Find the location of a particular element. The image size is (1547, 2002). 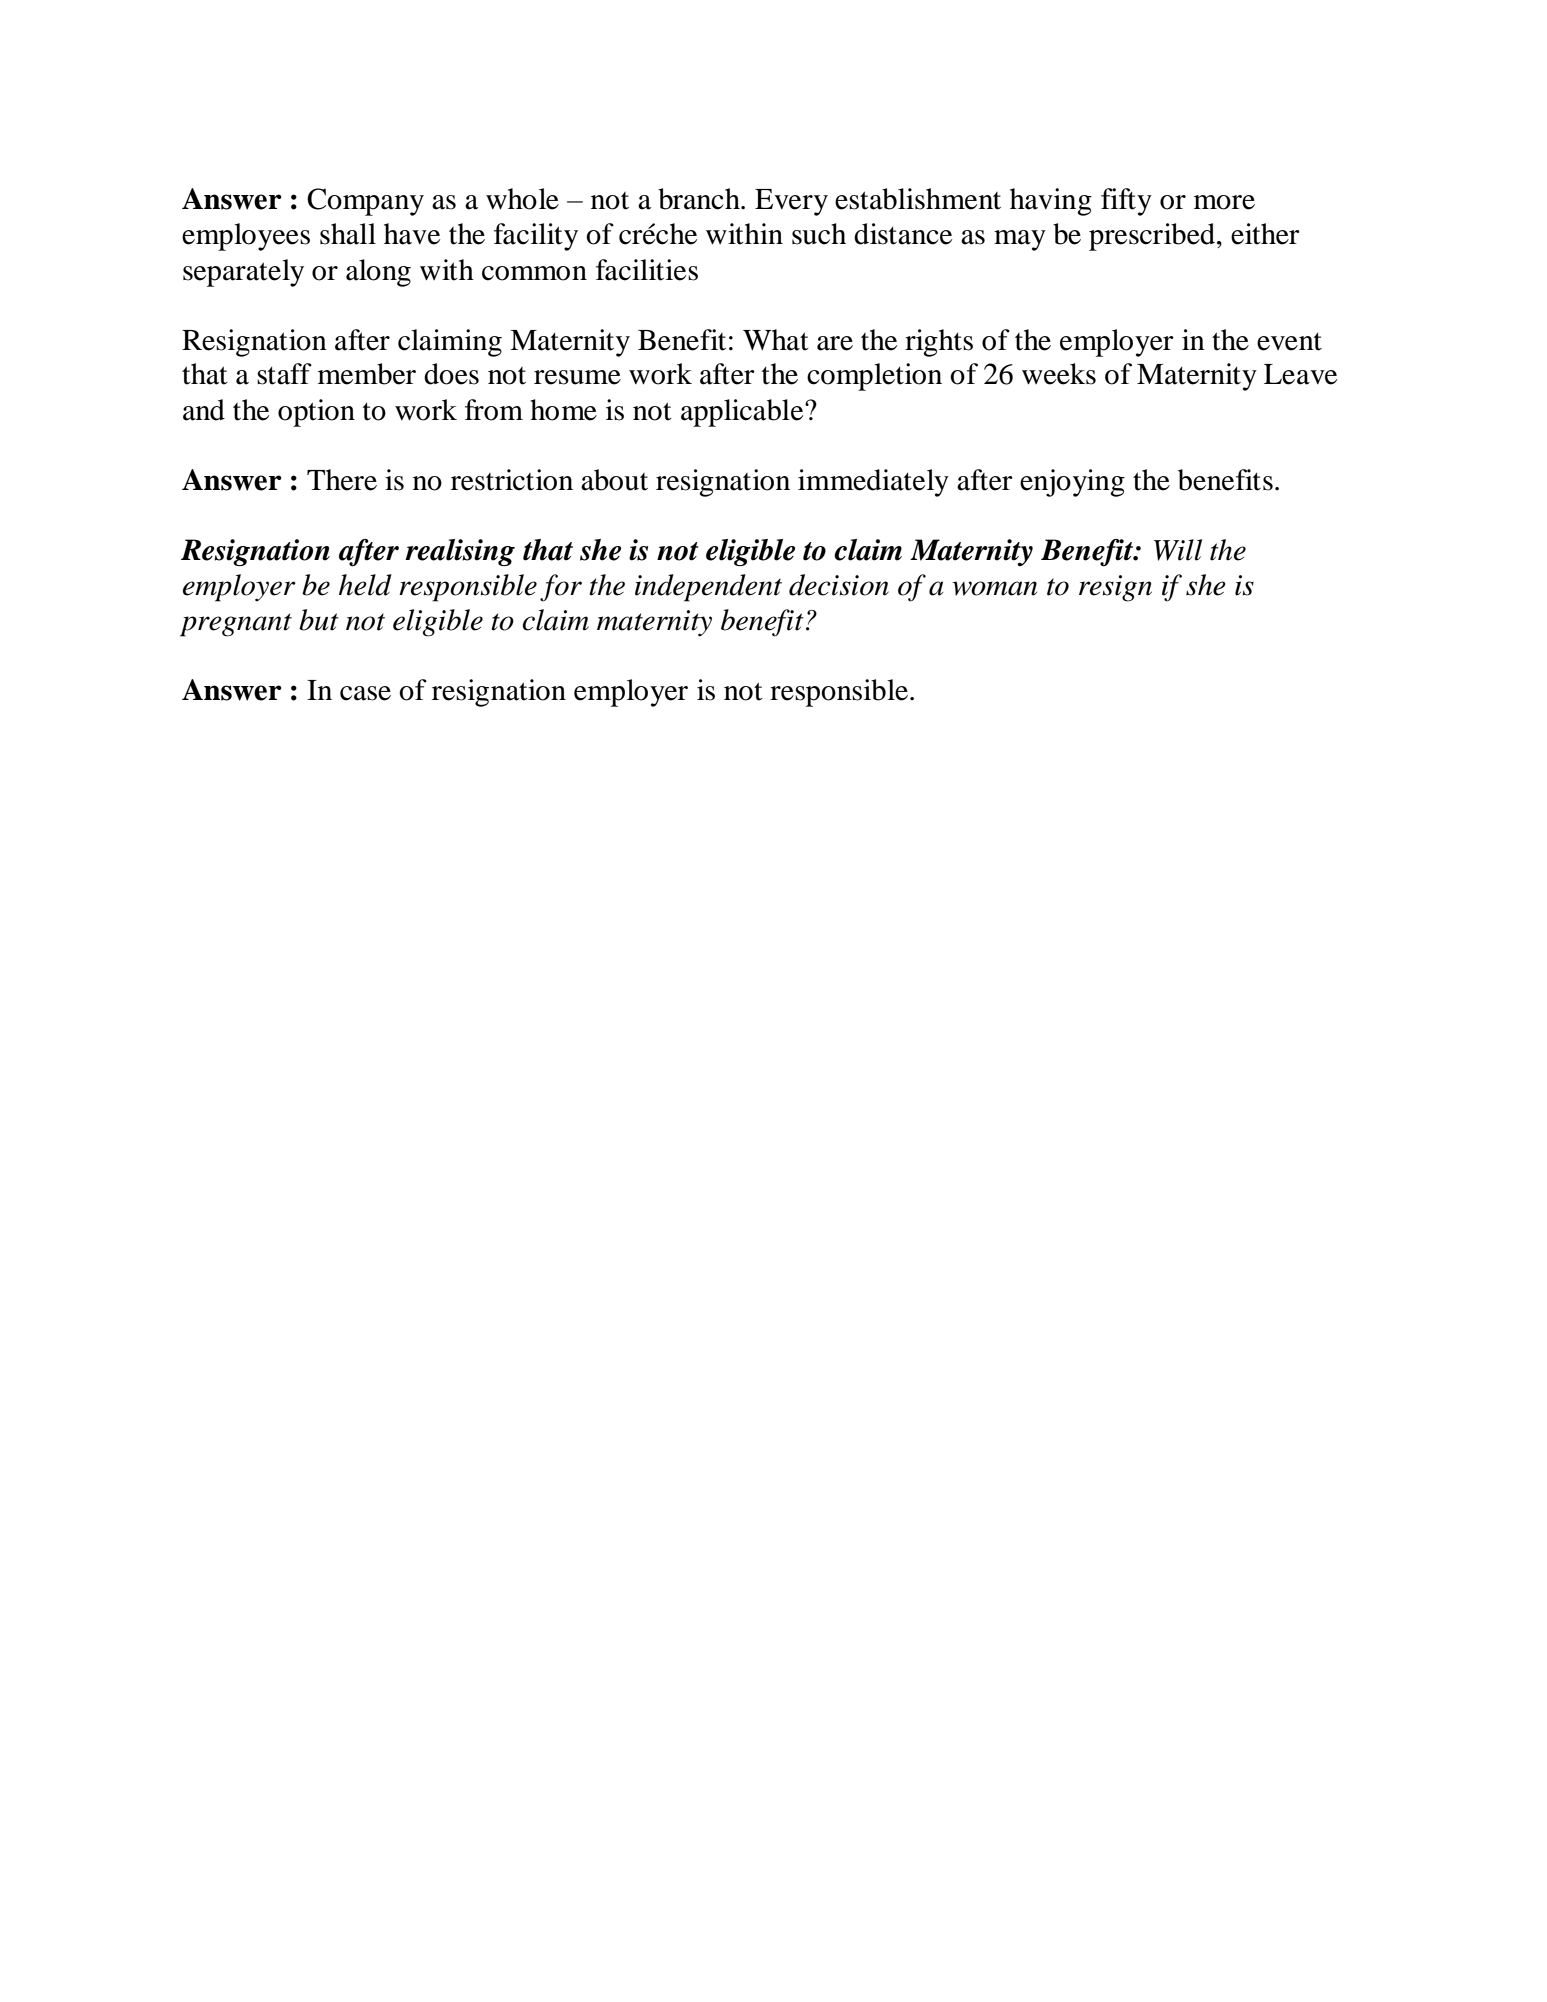

independent is located at coordinates (708, 588).
